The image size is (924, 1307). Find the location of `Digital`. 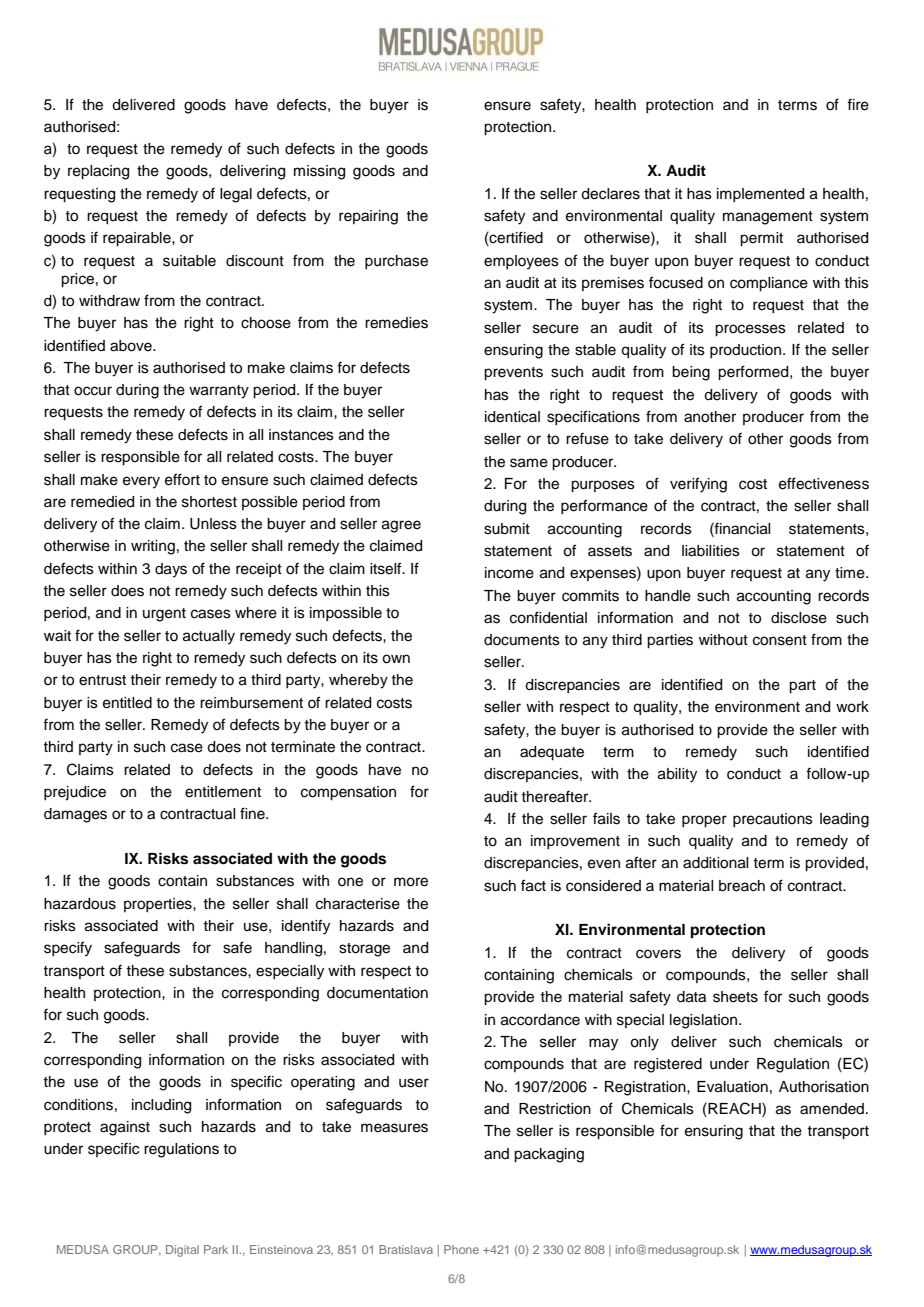

Digital is located at coordinates (182, 1251).
